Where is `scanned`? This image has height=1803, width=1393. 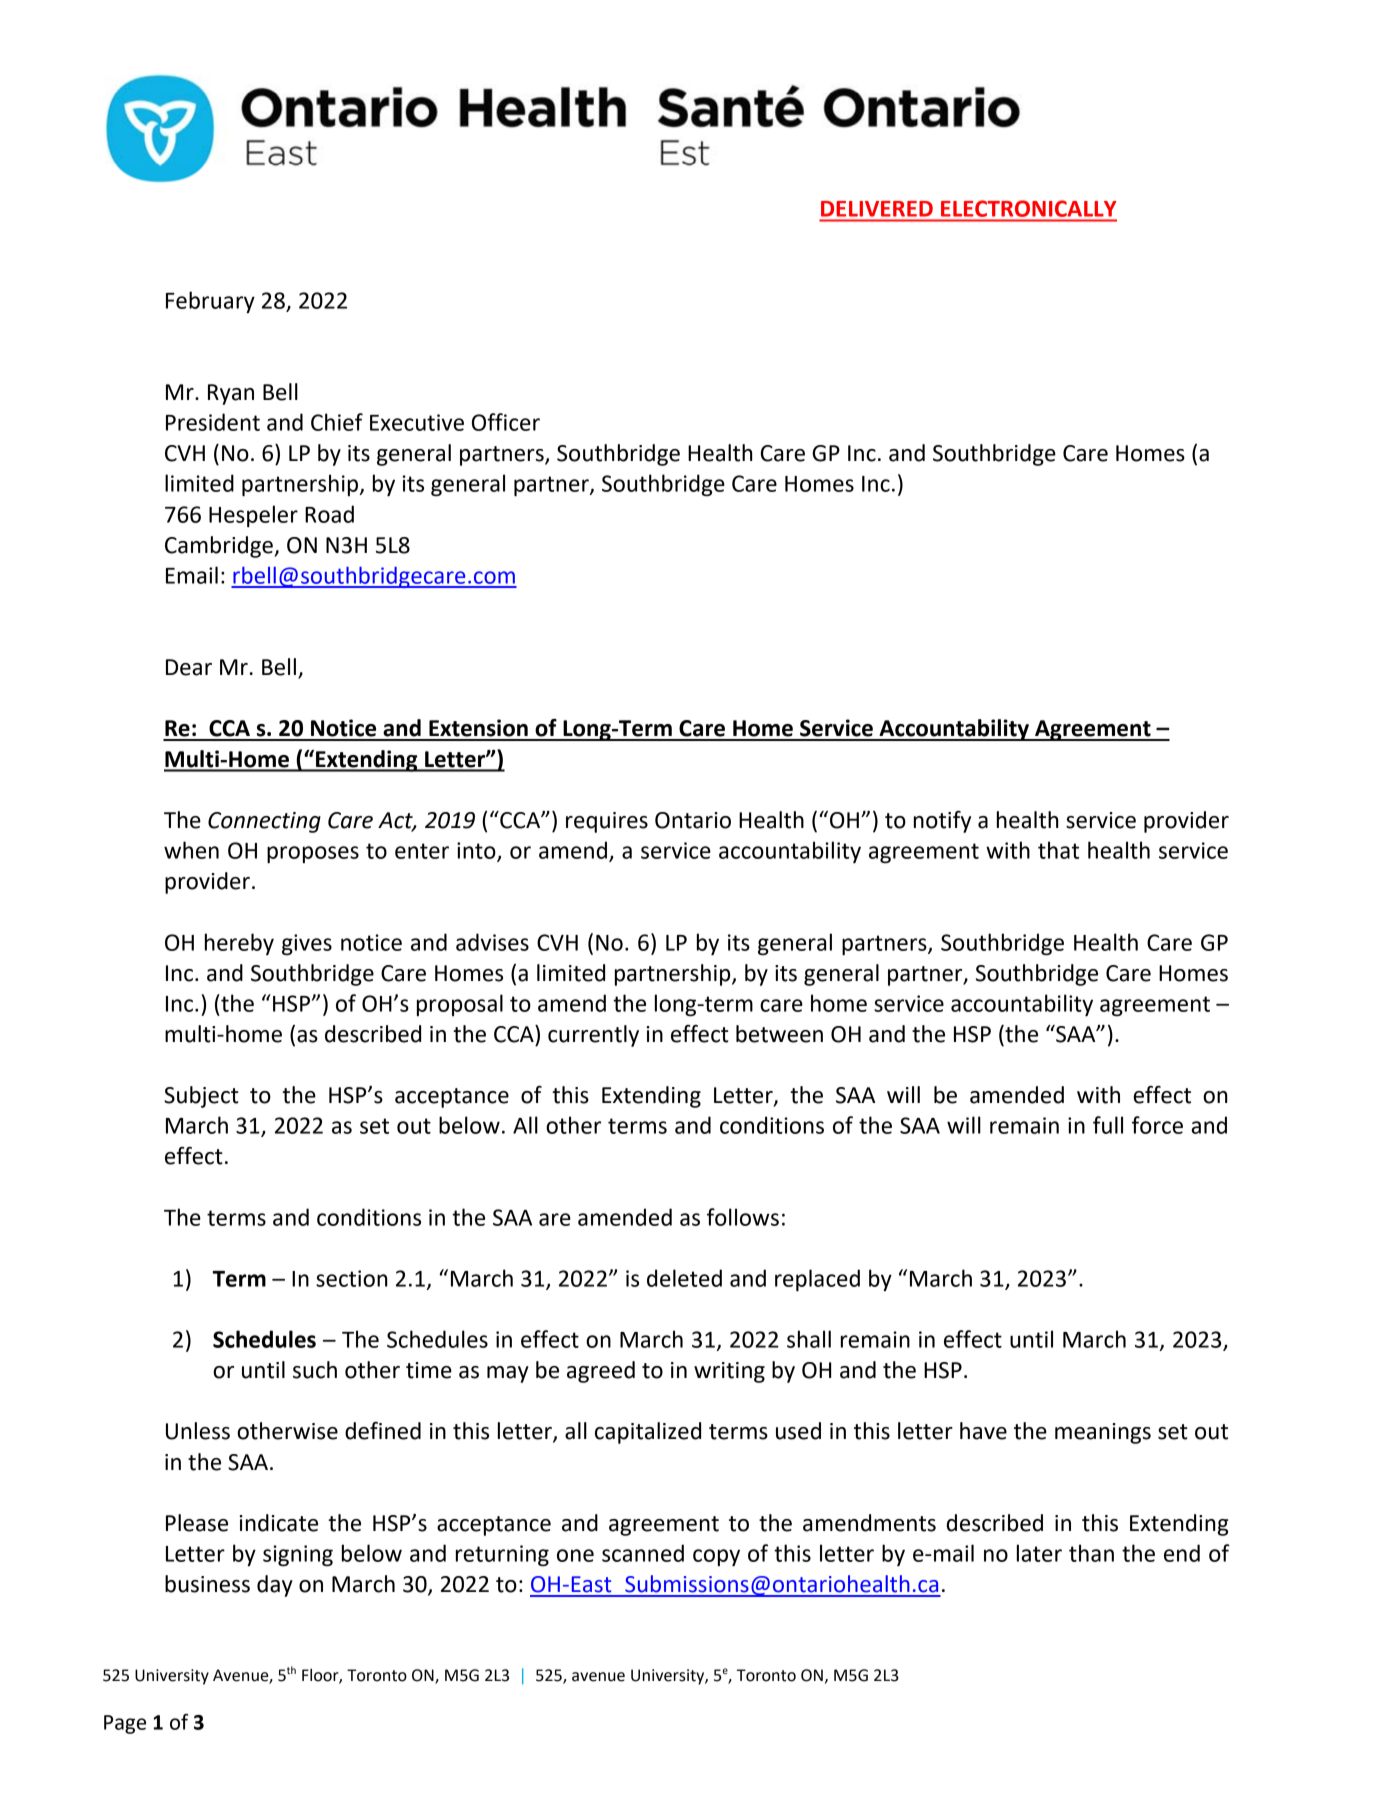
scanned is located at coordinates (643, 1553).
